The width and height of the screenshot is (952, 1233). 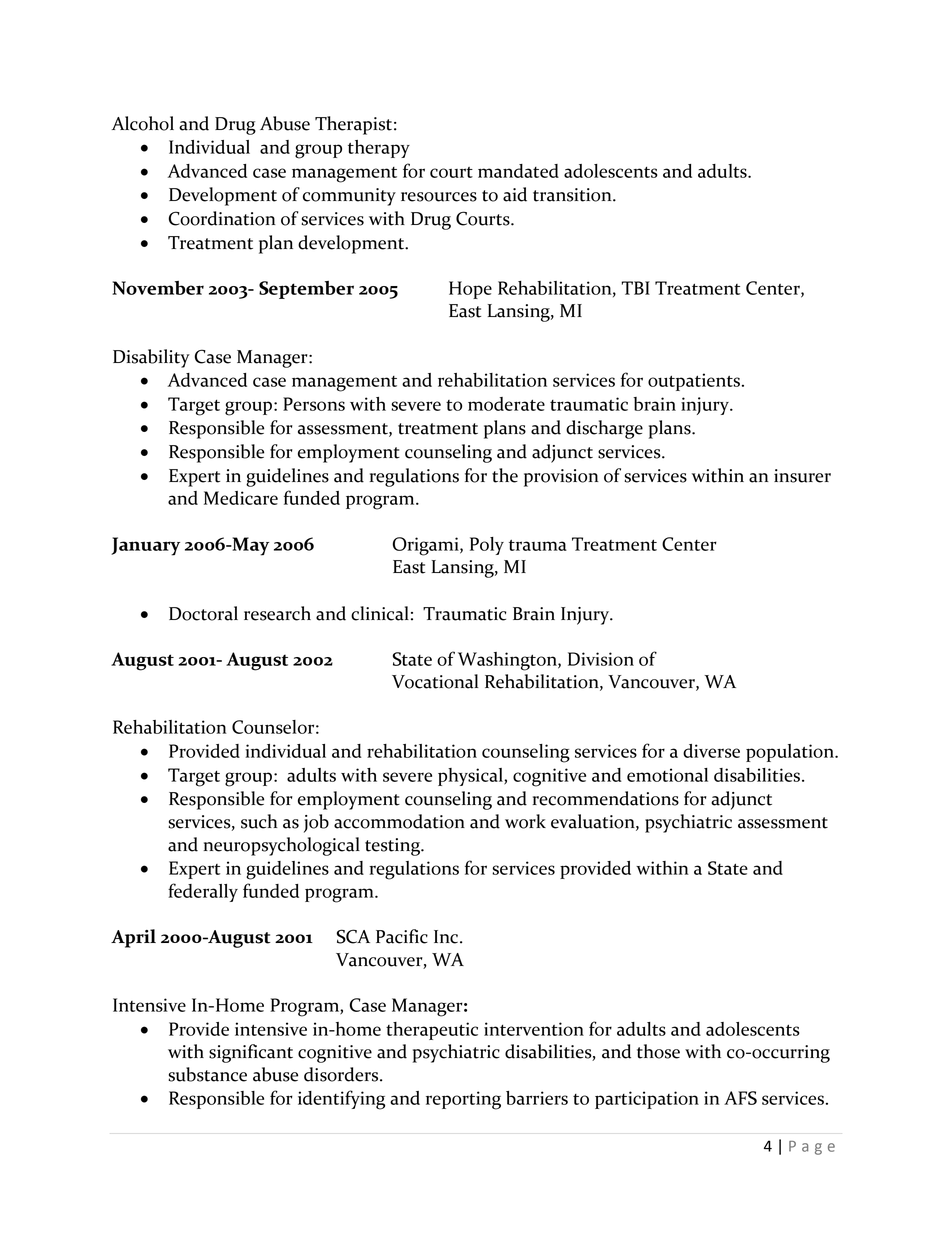 What do you see at coordinates (740, 1098) in the screenshot?
I see `AFS` at bounding box center [740, 1098].
